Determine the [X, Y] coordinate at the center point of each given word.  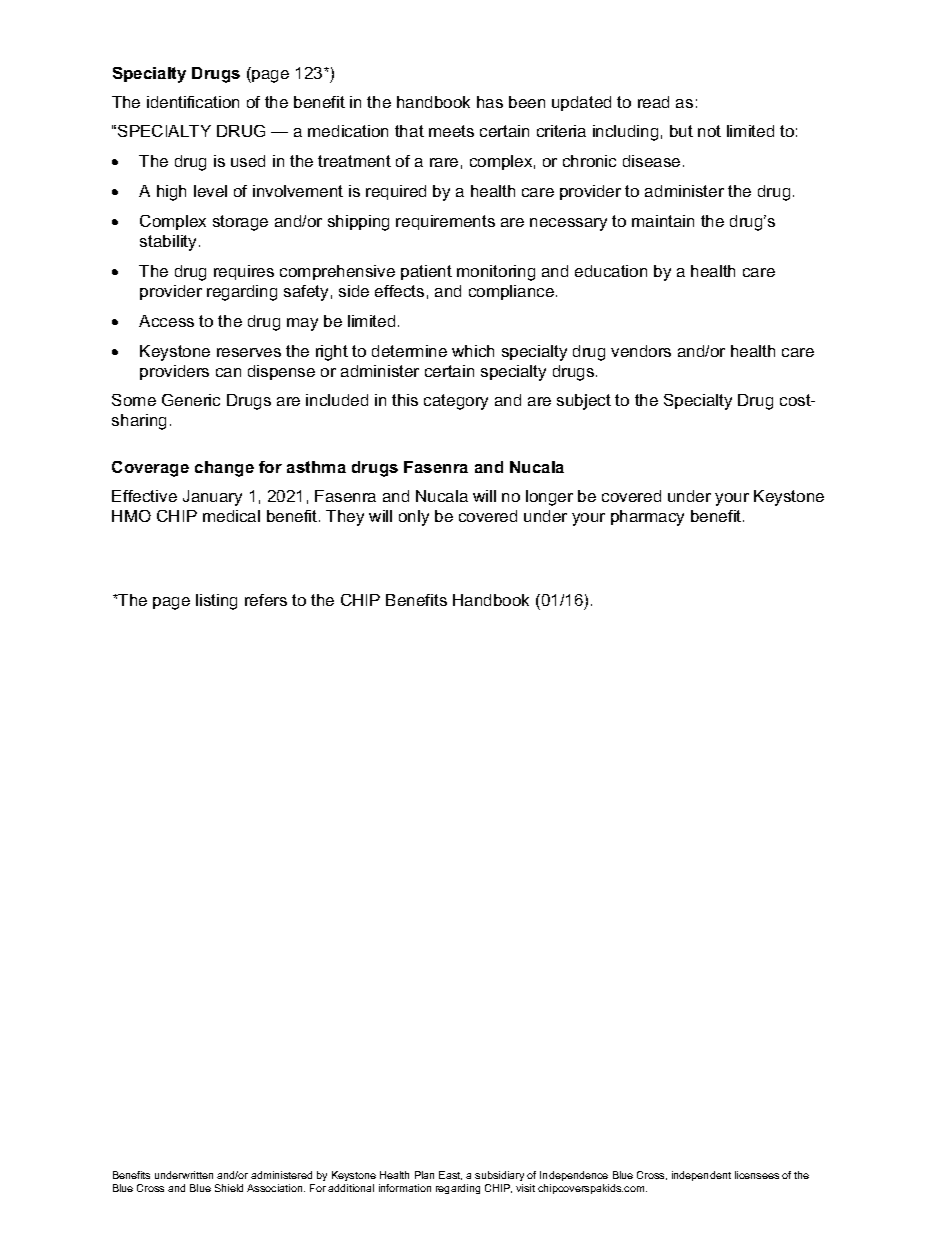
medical [231, 516]
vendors [641, 351]
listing [216, 602]
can [228, 372]
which [473, 351]
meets [451, 131]
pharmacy [647, 518]
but [681, 131]
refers [266, 600]
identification [193, 102]
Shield [229, 1188]
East [450, 1175]
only [414, 518]
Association [276, 1188]
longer [549, 498]
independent [701, 1176]
